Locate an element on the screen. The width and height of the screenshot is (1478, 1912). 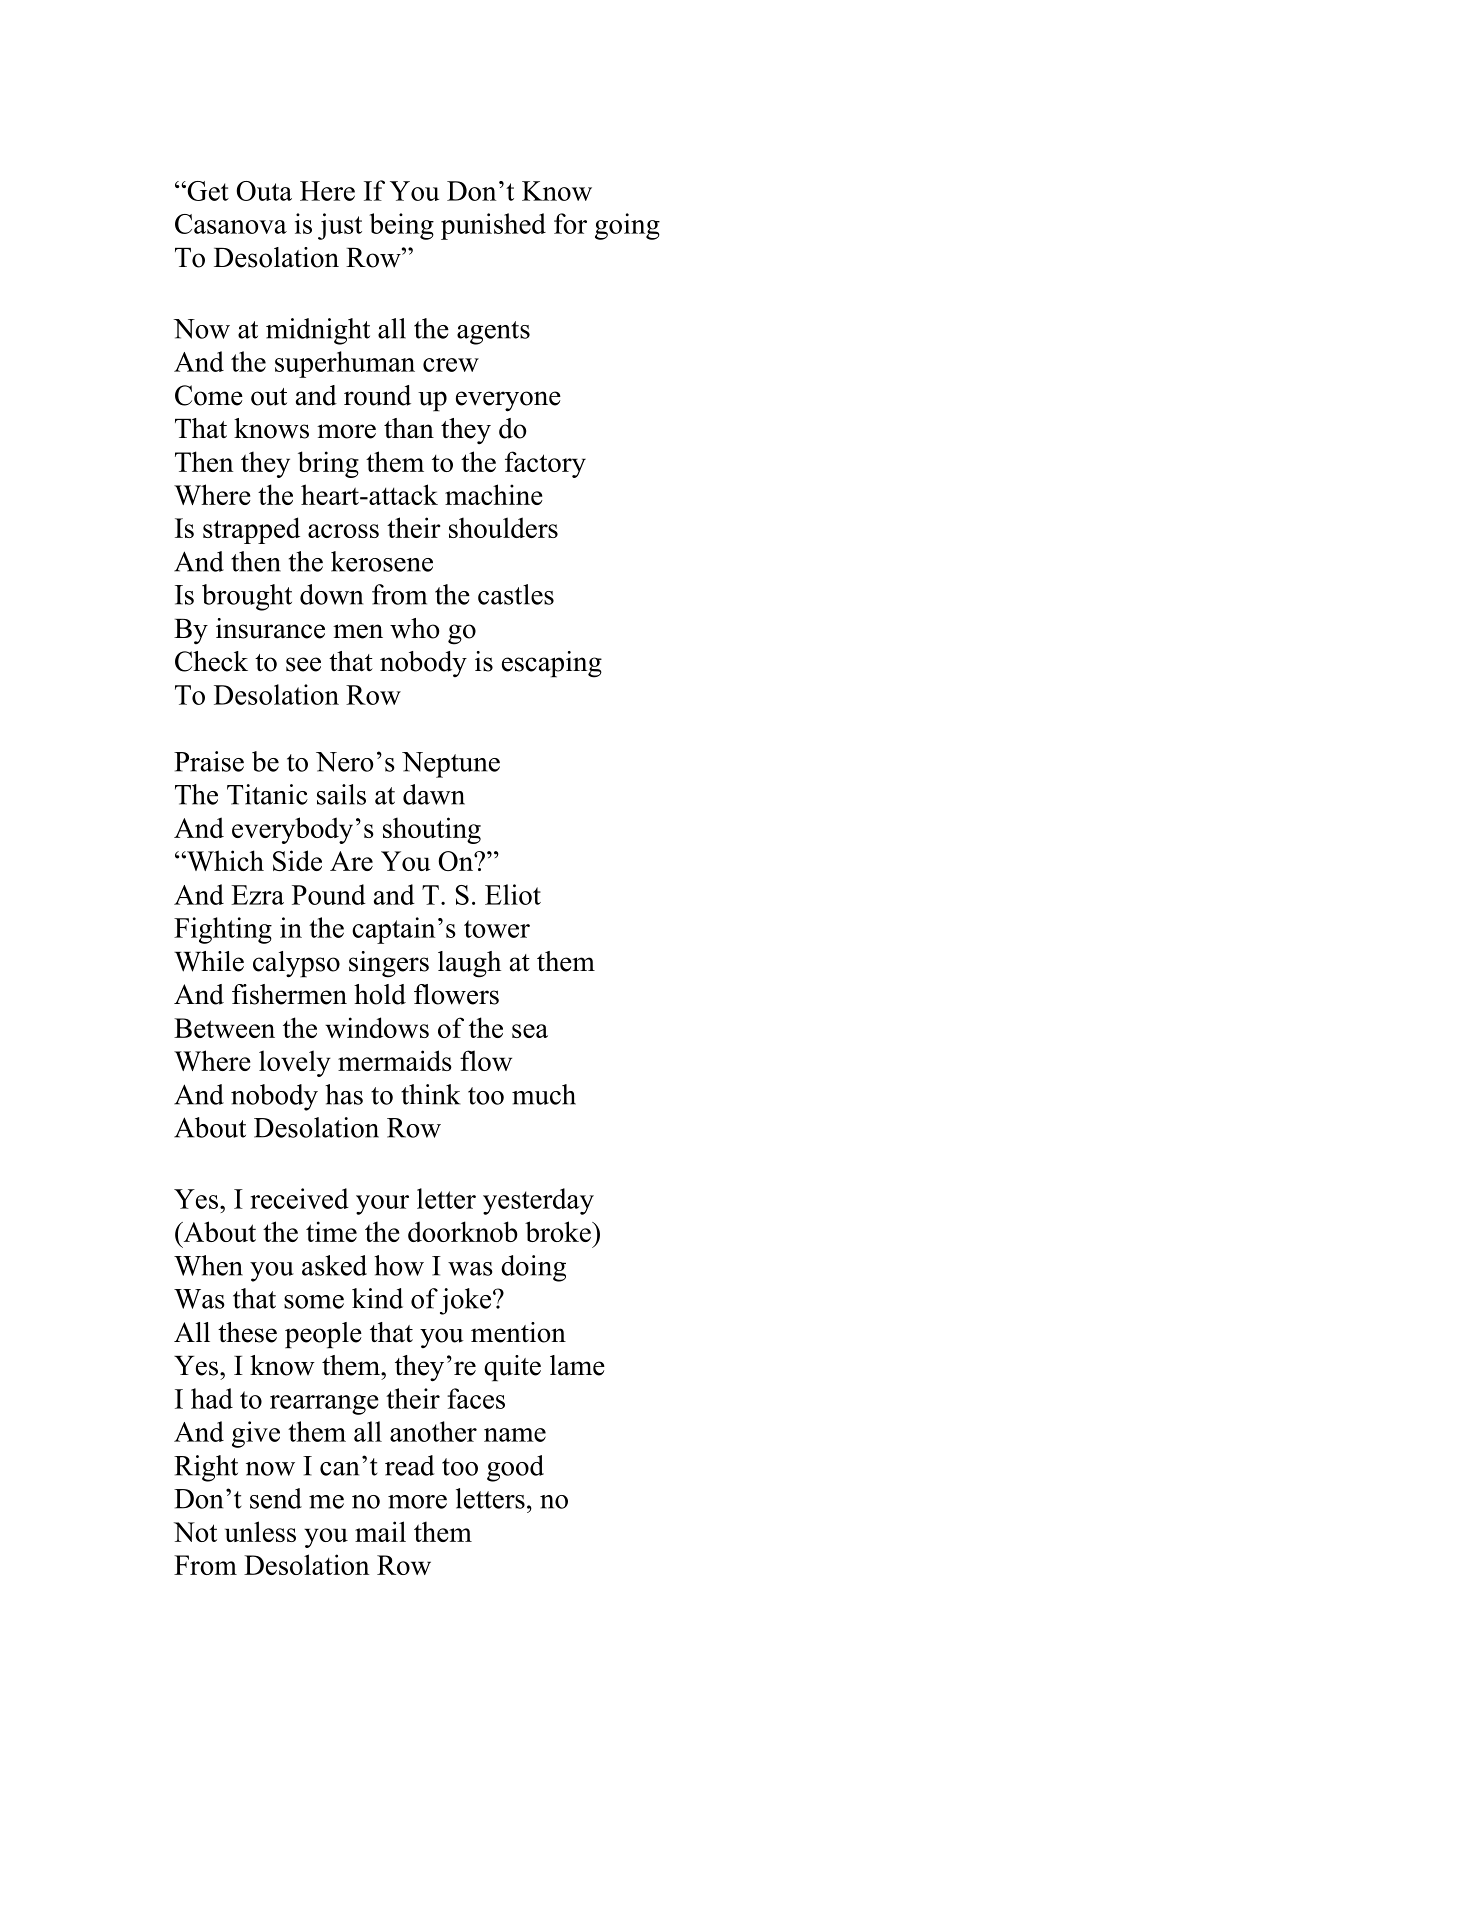
Casanova is located at coordinates (231, 224).
